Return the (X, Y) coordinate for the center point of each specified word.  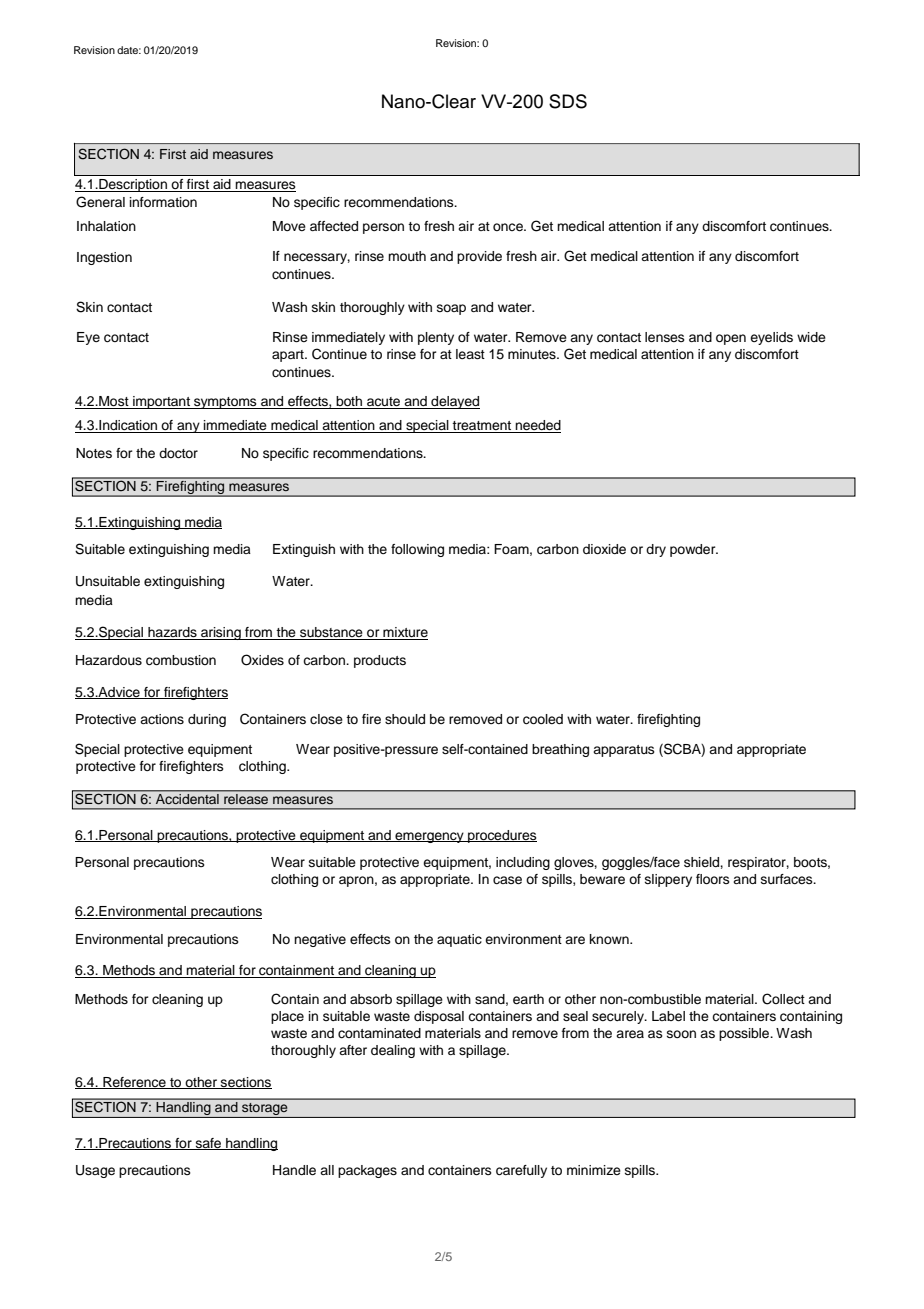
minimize (594, 1170)
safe (208, 1144)
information (163, 202)
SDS (568, 101)
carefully (521, 1171)
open (731, 339)
